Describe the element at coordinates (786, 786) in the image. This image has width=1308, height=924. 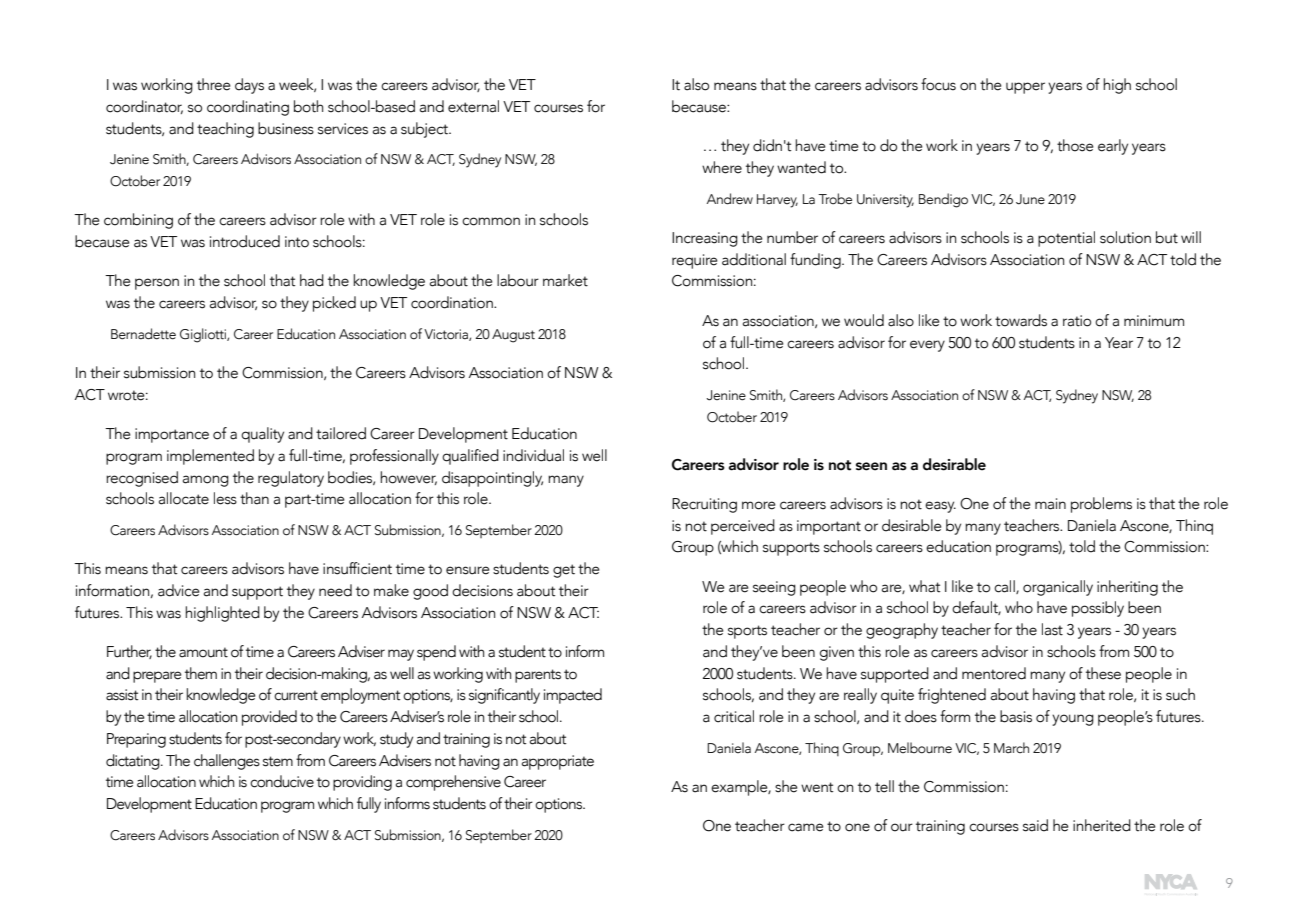
I see `she` at that location.
